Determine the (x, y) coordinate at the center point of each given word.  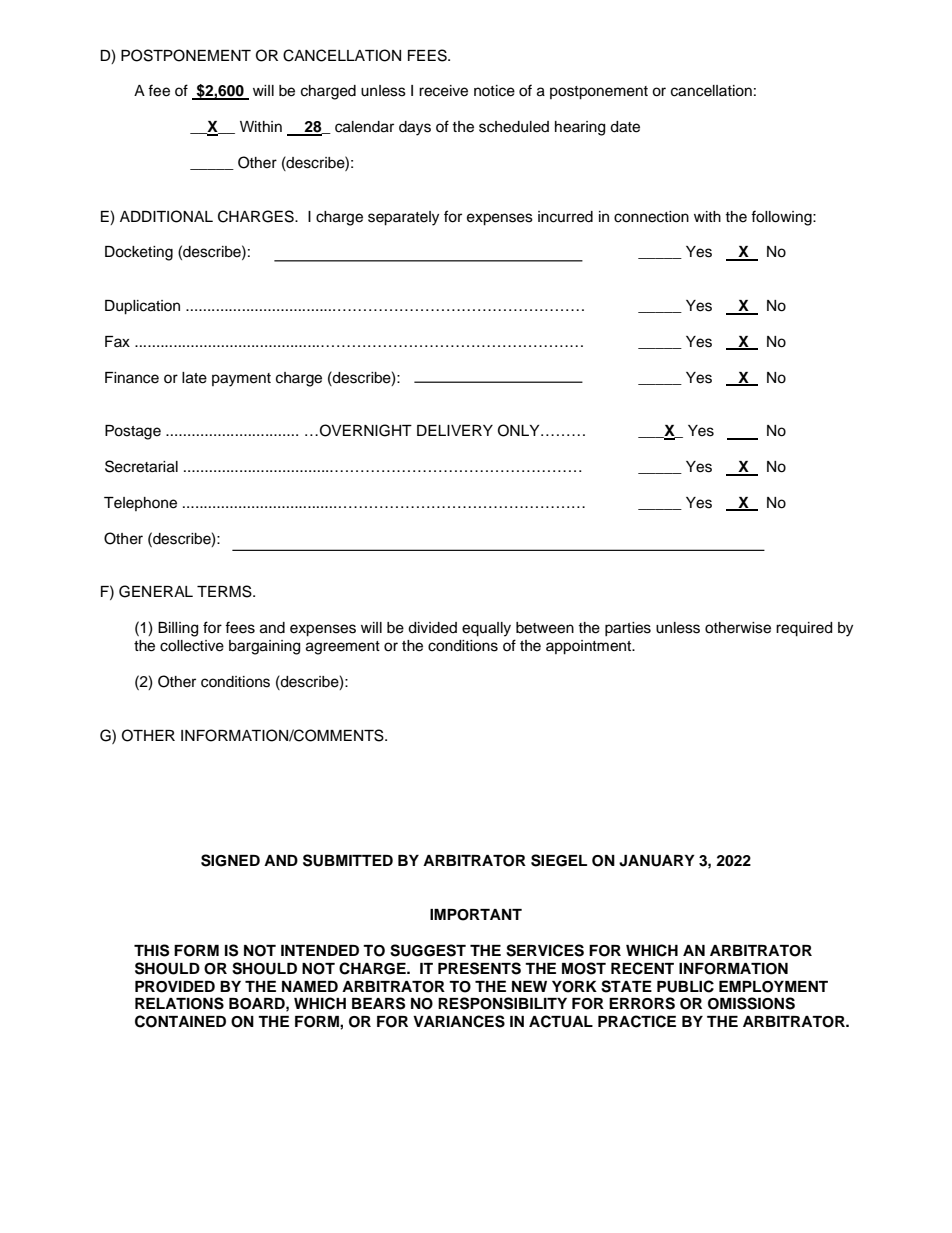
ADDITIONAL (166, 216)
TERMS (225, 591)
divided (432, 628)
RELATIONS (179, 1003)
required (804, 629)
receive (443, 91)
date (625, 127)
